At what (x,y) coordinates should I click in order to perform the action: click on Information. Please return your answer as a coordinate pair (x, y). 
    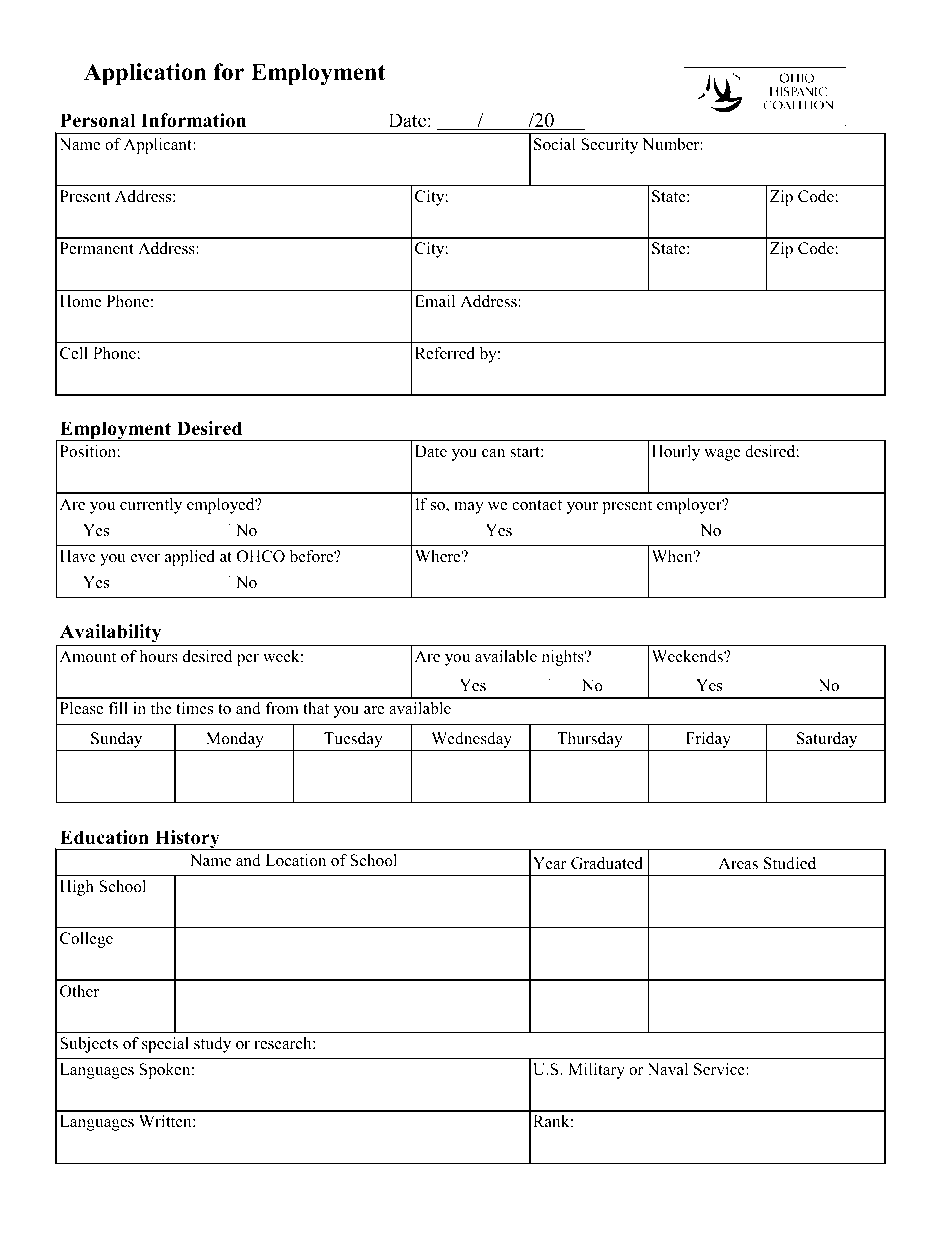
    Looking at the image, I should click on (193, 120).
